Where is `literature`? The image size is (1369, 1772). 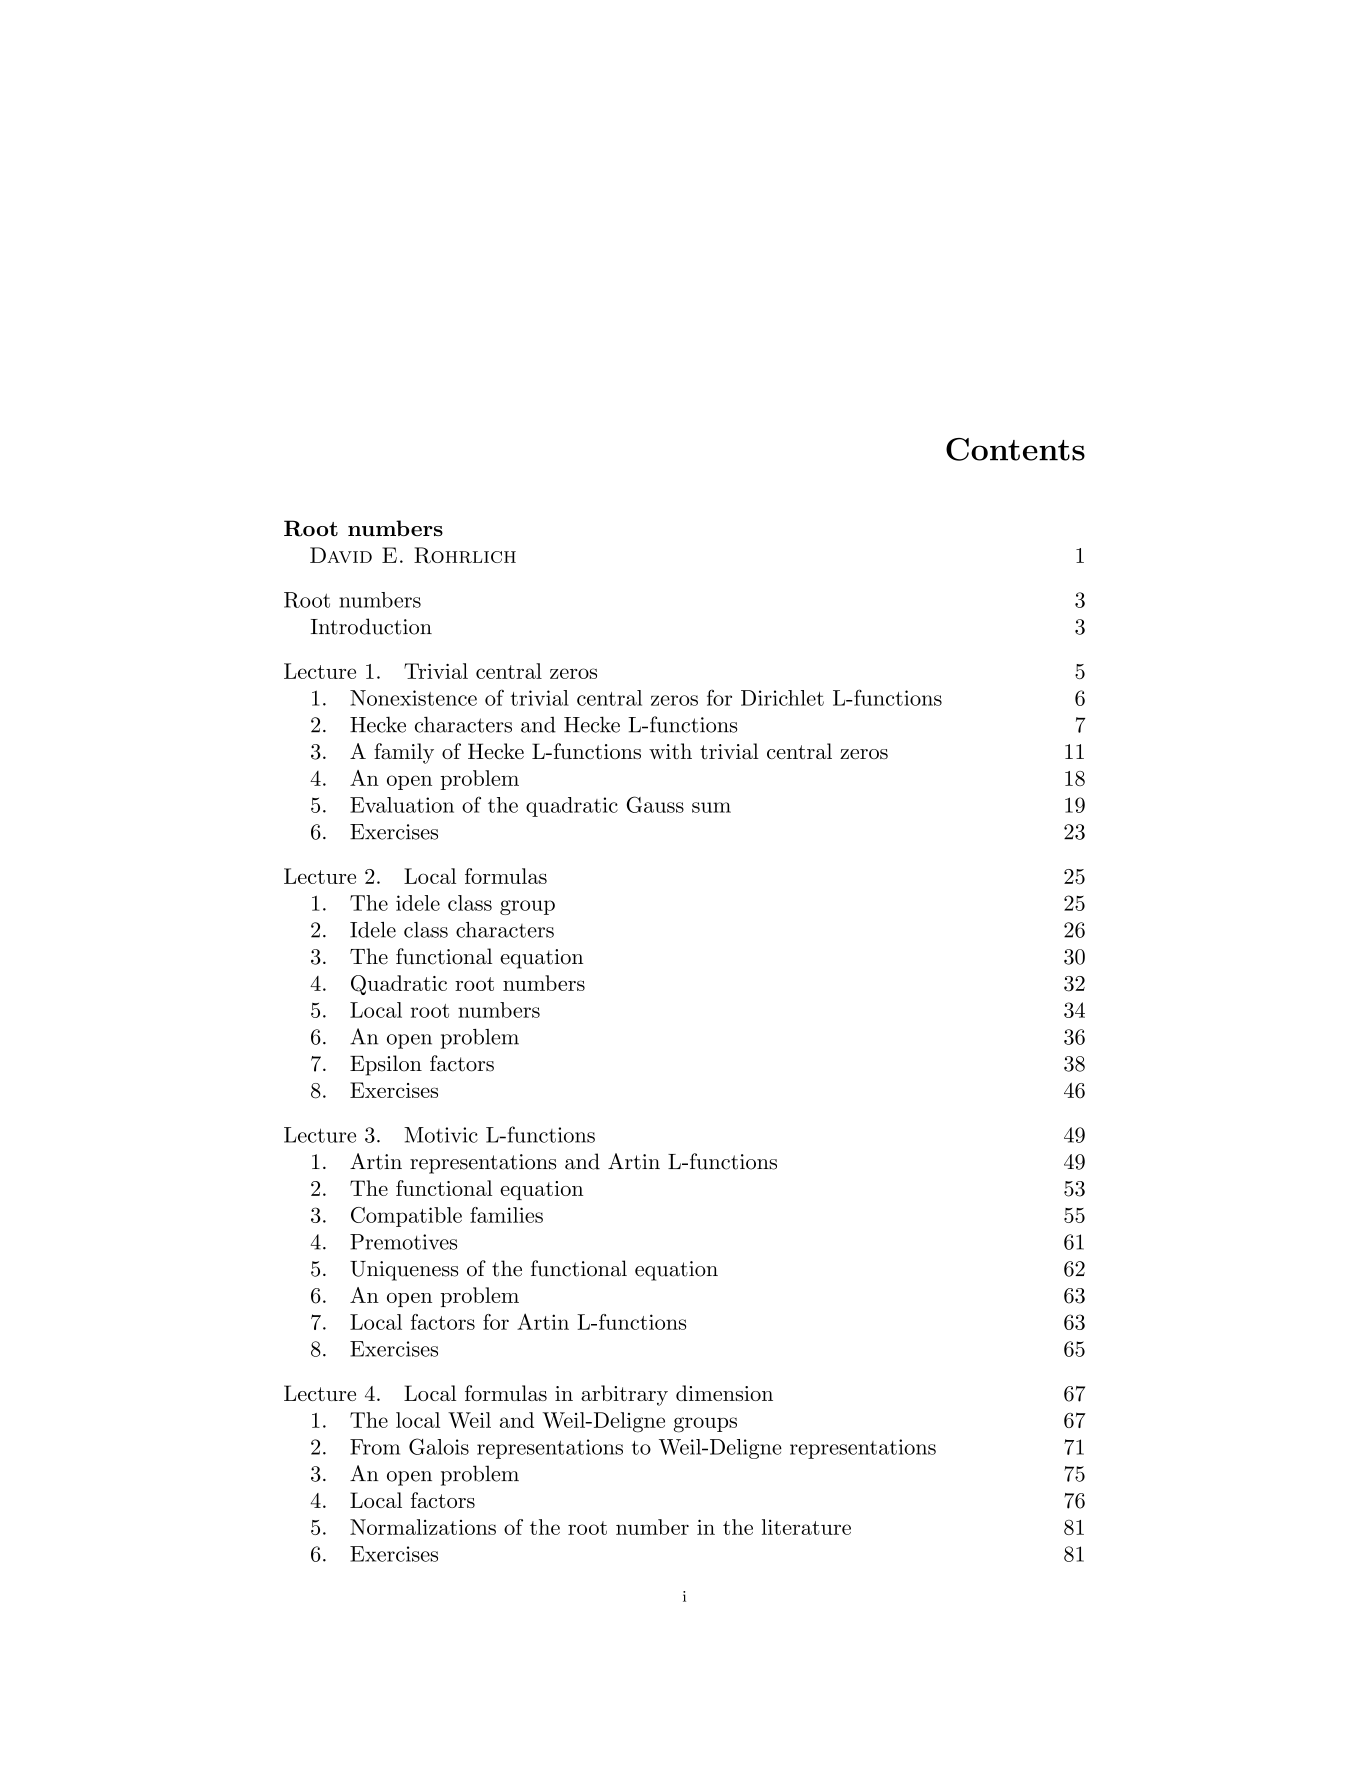 literature is located at coordinates (806, 1527).
